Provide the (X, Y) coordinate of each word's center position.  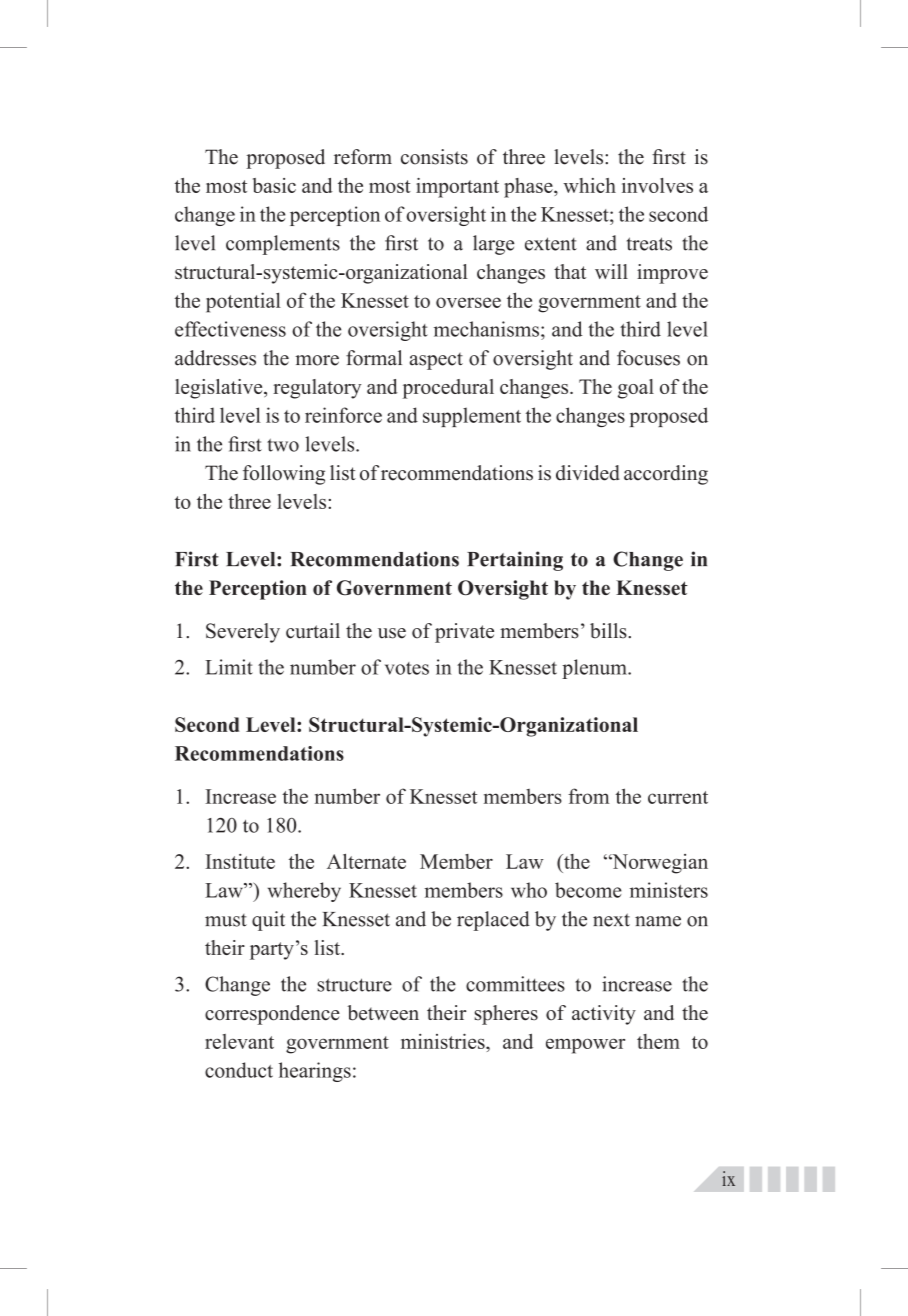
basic (274, 185)
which (589, 185)
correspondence (272, 1015)
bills (609, 631)
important (457, 188)
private (464, 633)
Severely (243, 633)
